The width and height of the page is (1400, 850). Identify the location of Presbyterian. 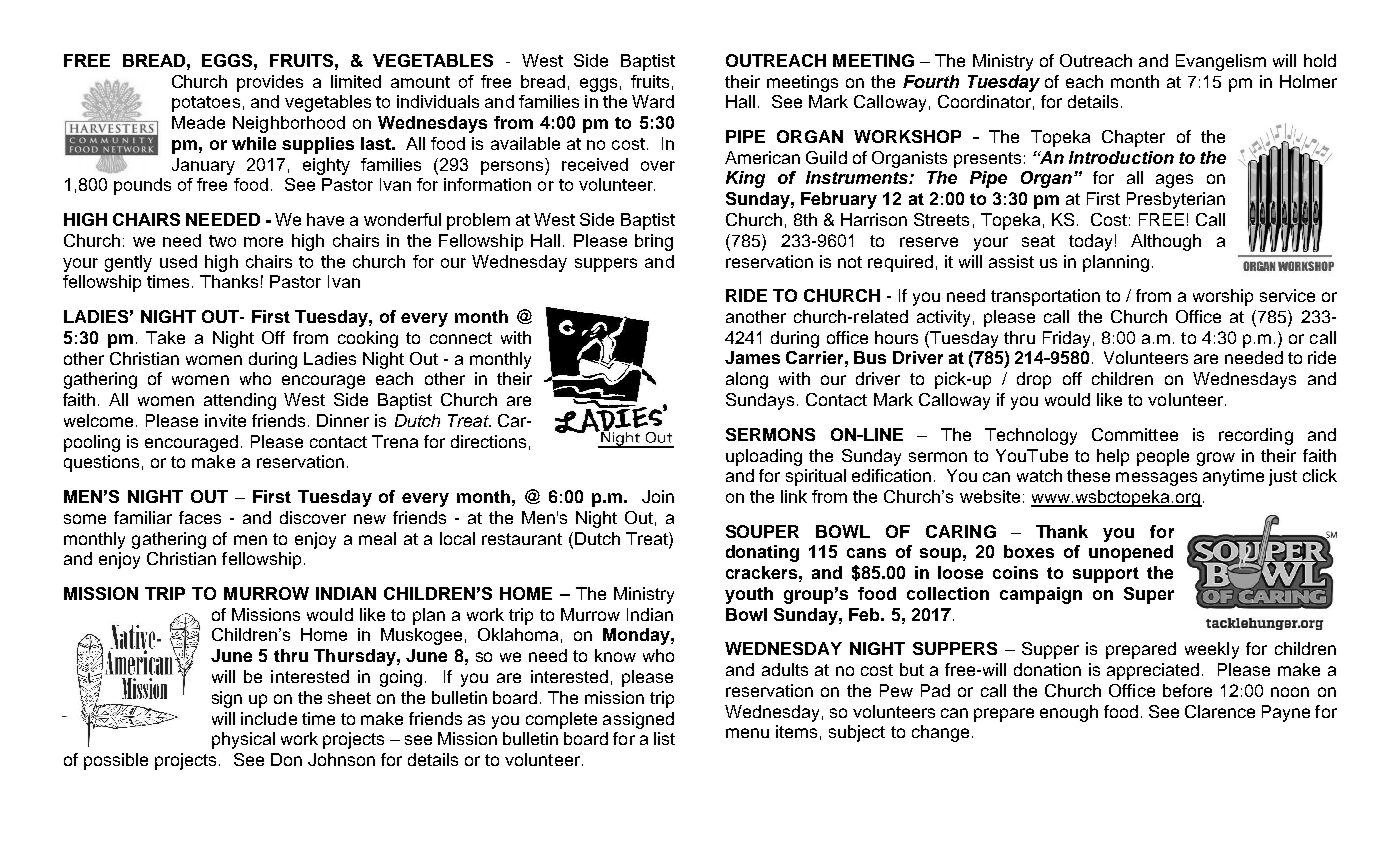
(1176, 200).
